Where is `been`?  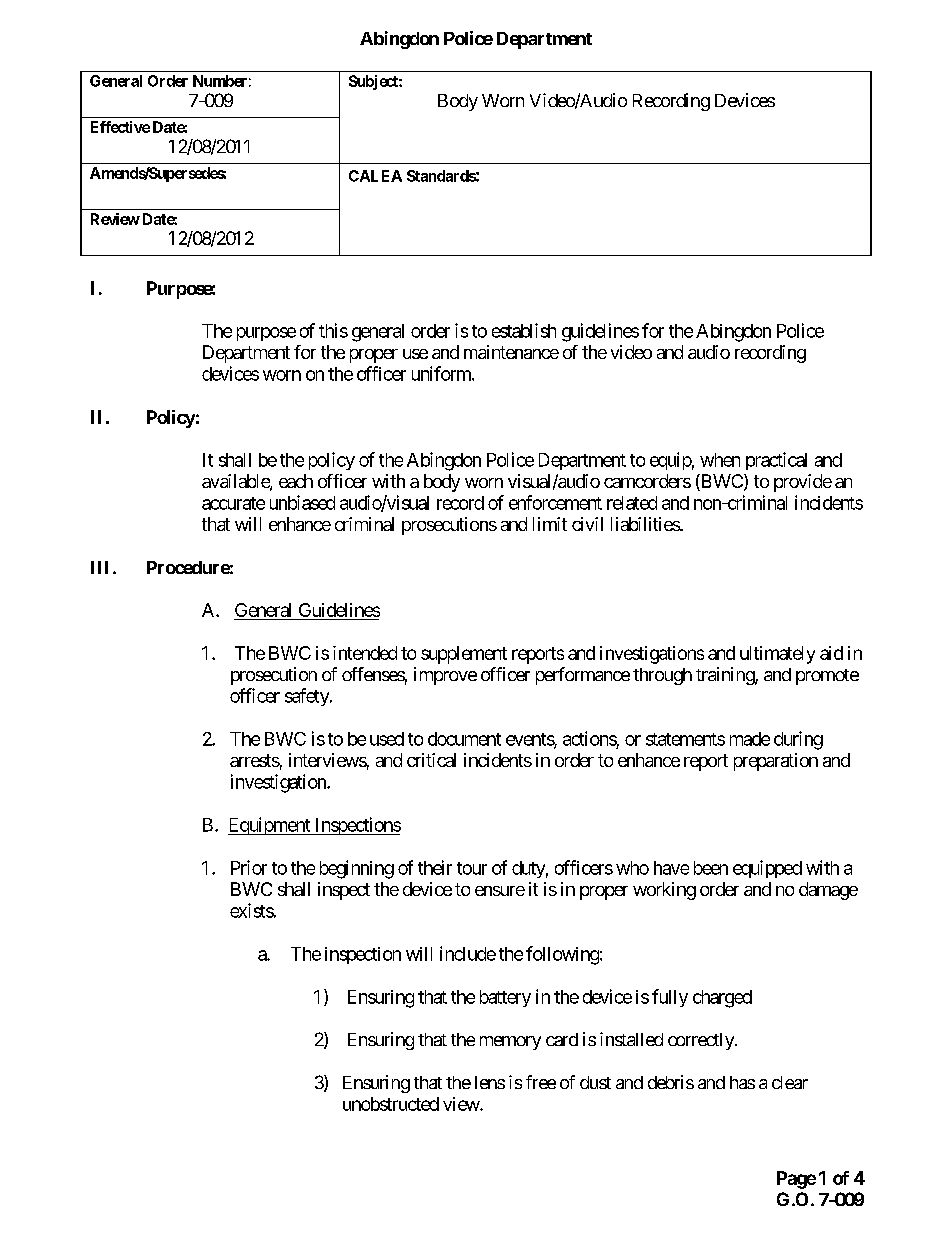 been is located at coordinates (711, 868).
